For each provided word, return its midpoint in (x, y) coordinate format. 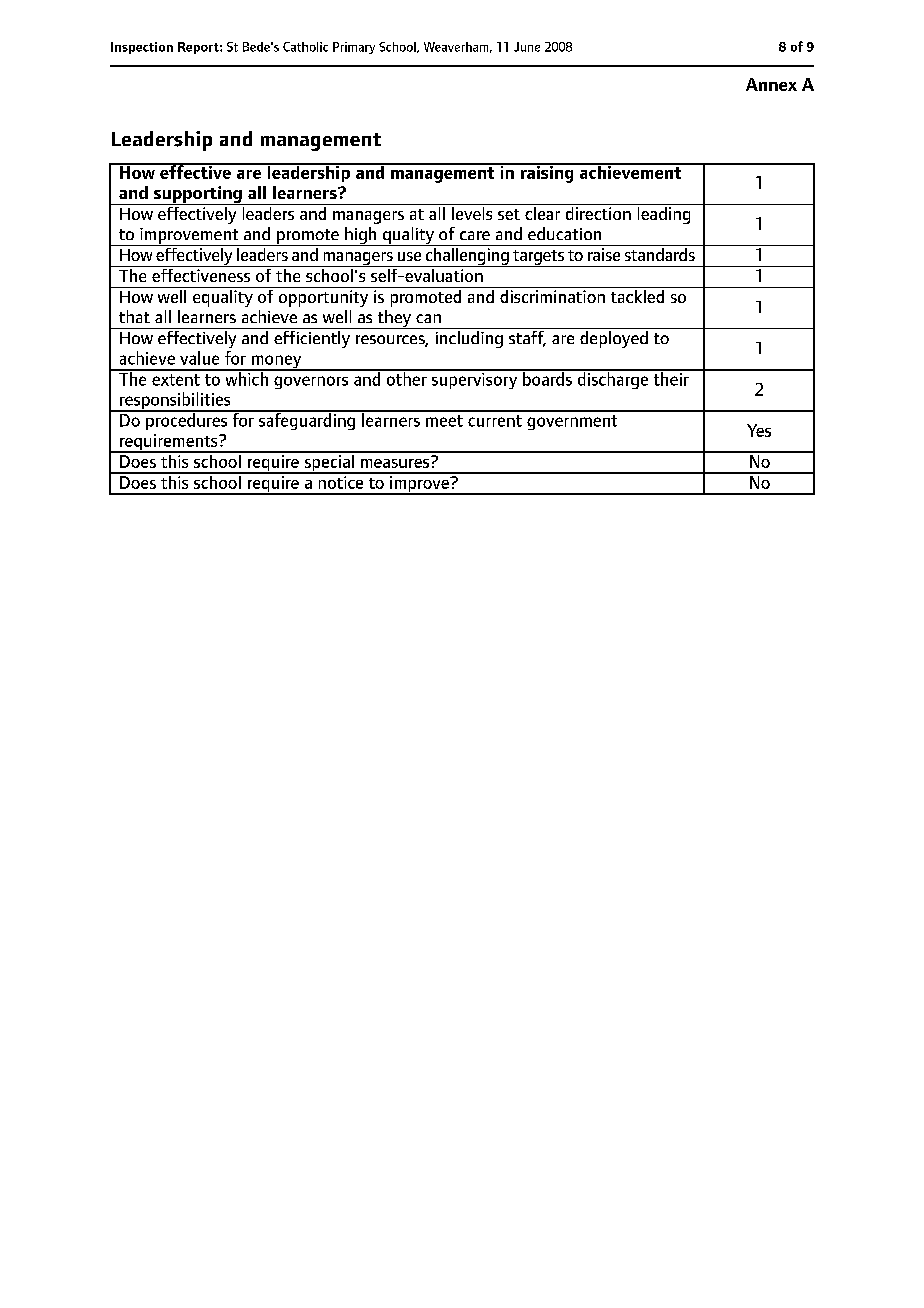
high (361, 236)
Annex (771, 84)
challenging (467, 256)
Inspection (142, 48)
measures (396, 462)
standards (659, 253)
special (329, 463)
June (527, 47)
